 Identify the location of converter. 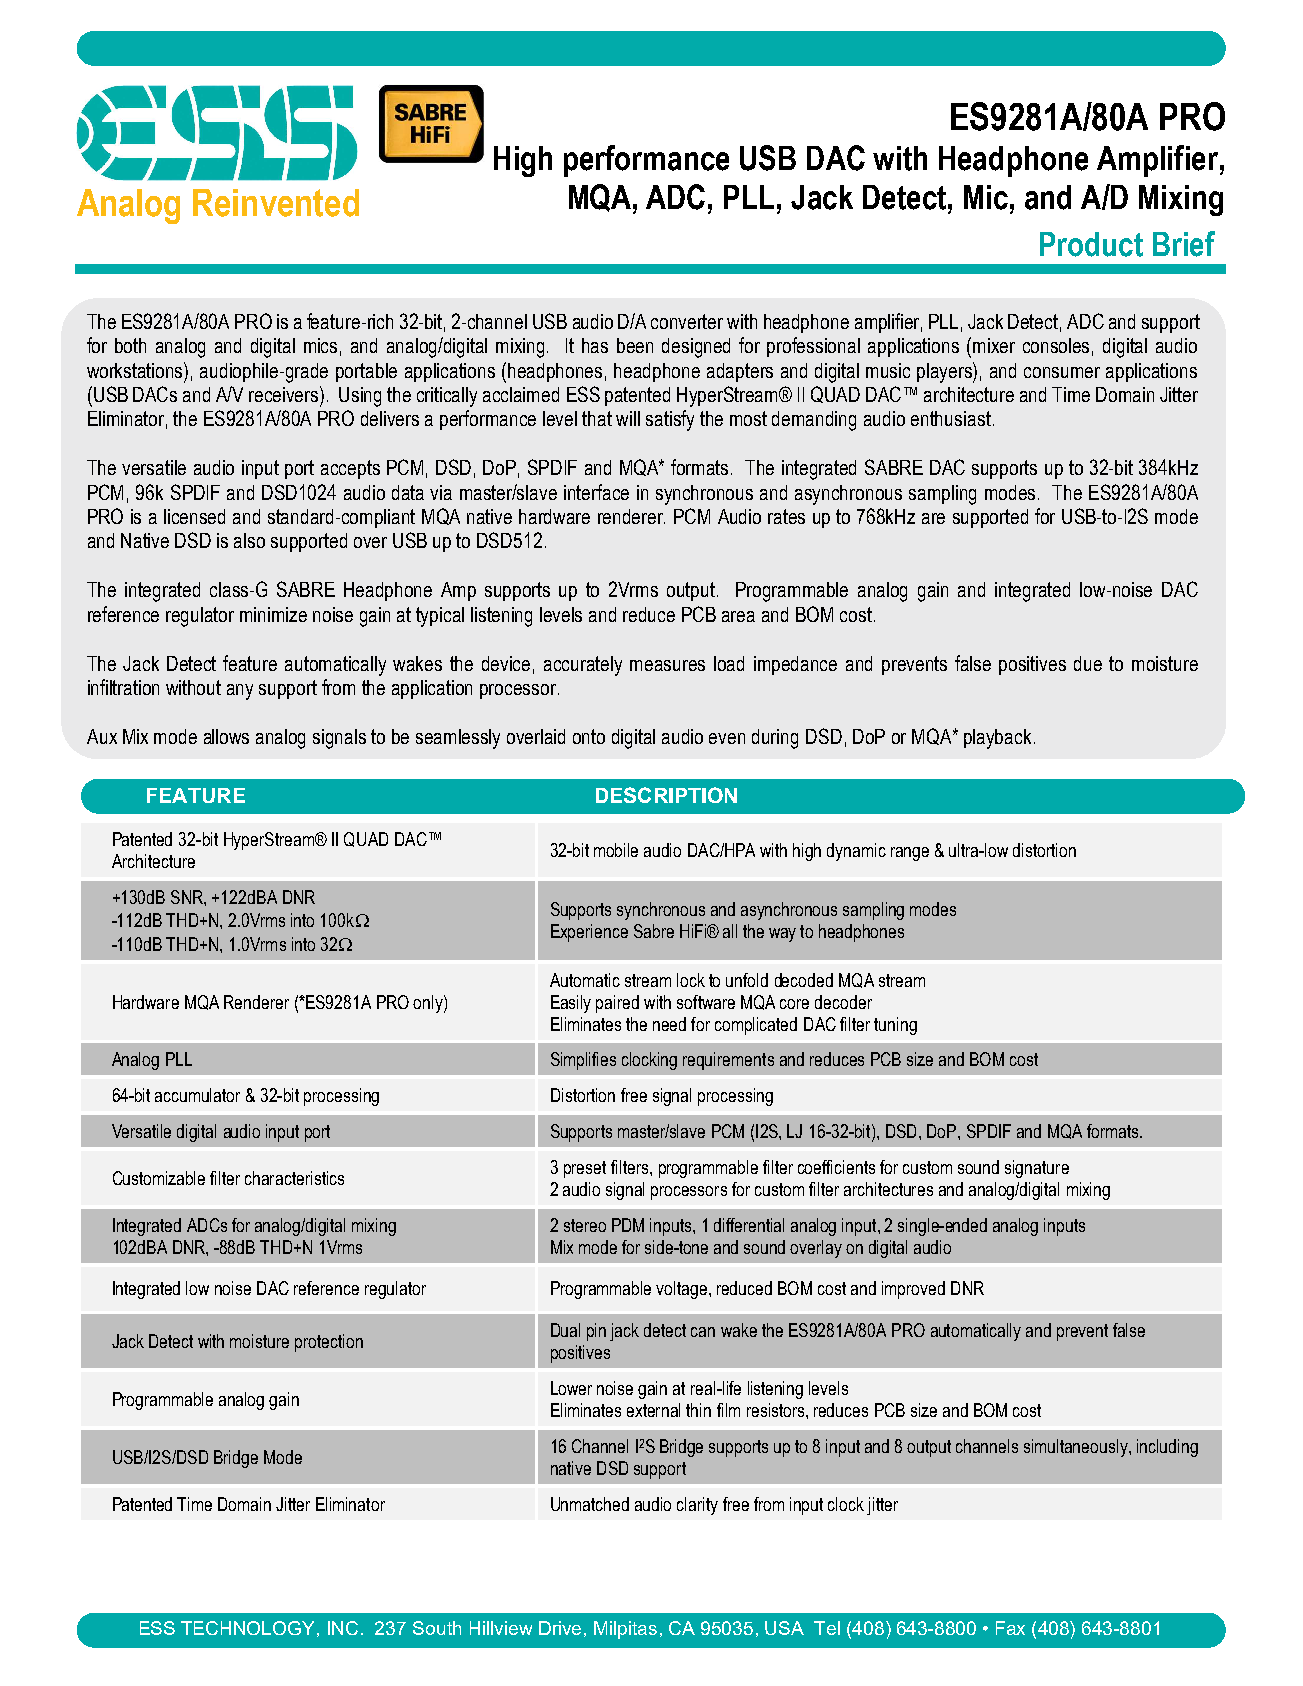
(687, 321).
